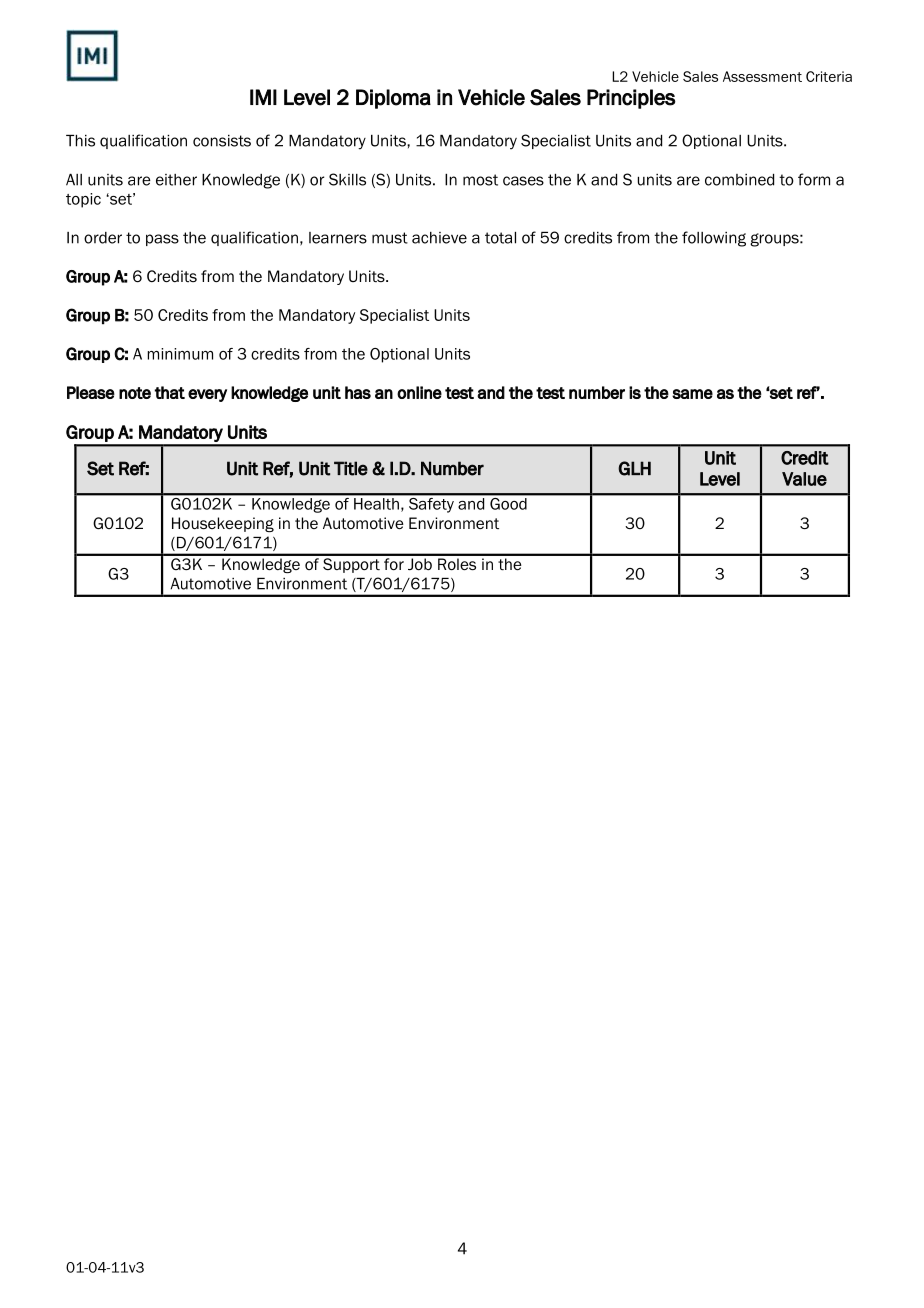 The height and width of the page is (1308, 924). What do you see at coordinates (180, 354) in the page?
I see `minimum` at bounding box center [180, 354].
